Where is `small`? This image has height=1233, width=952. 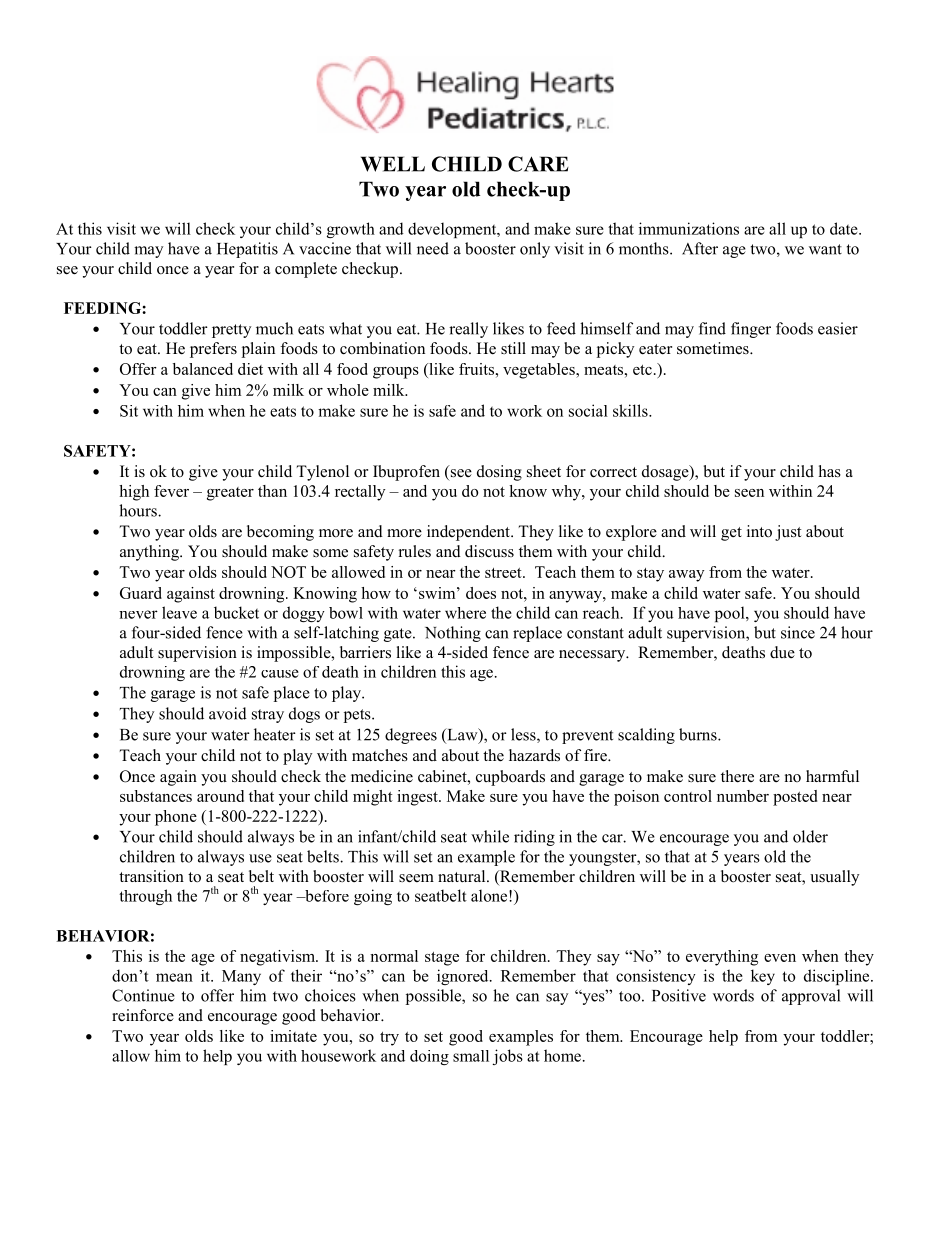
small is located at coordinates (471, 1056).
